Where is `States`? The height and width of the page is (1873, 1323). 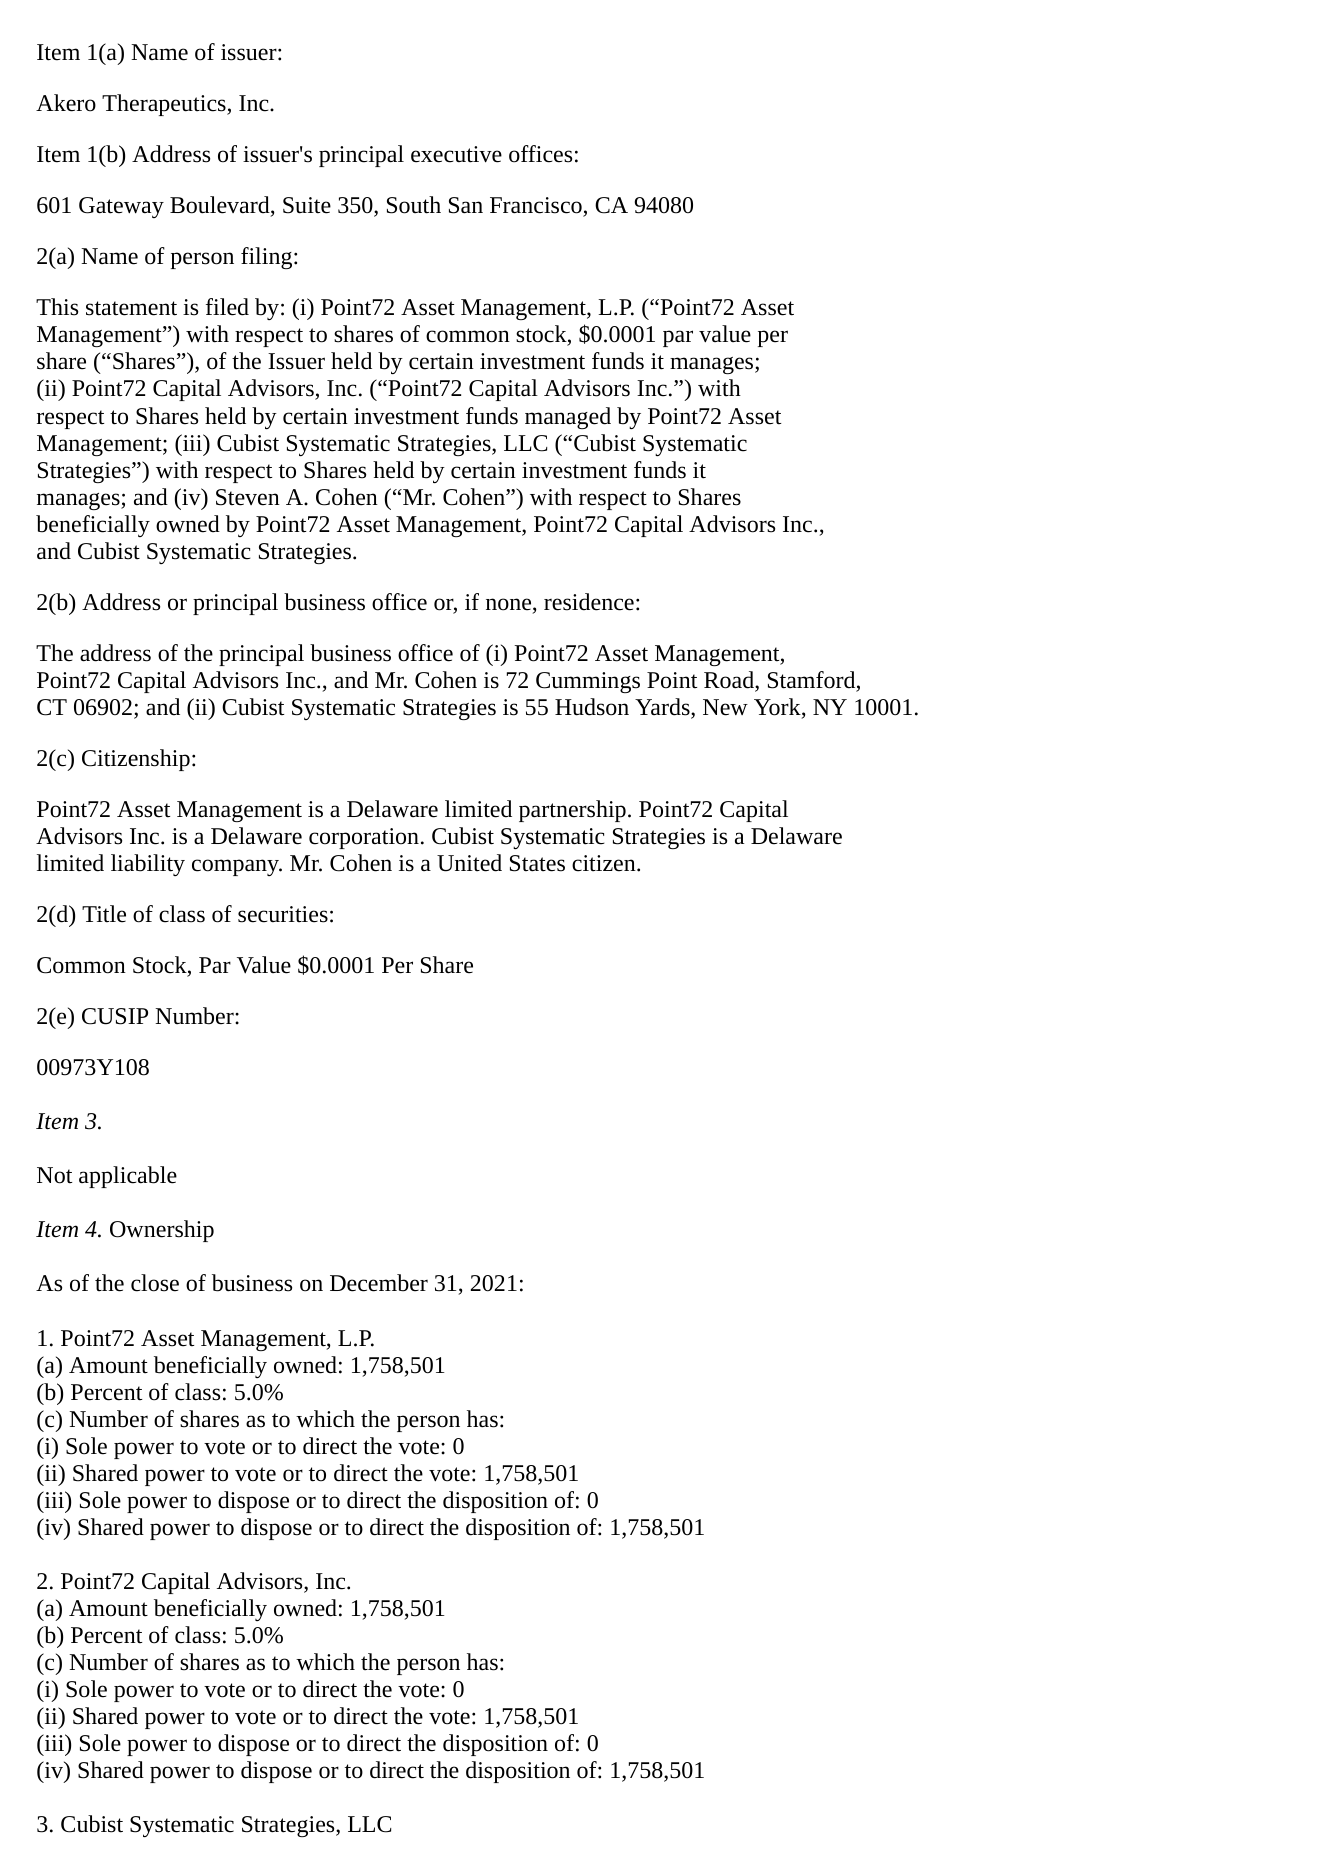
States is located at coordinates (537, 863).
